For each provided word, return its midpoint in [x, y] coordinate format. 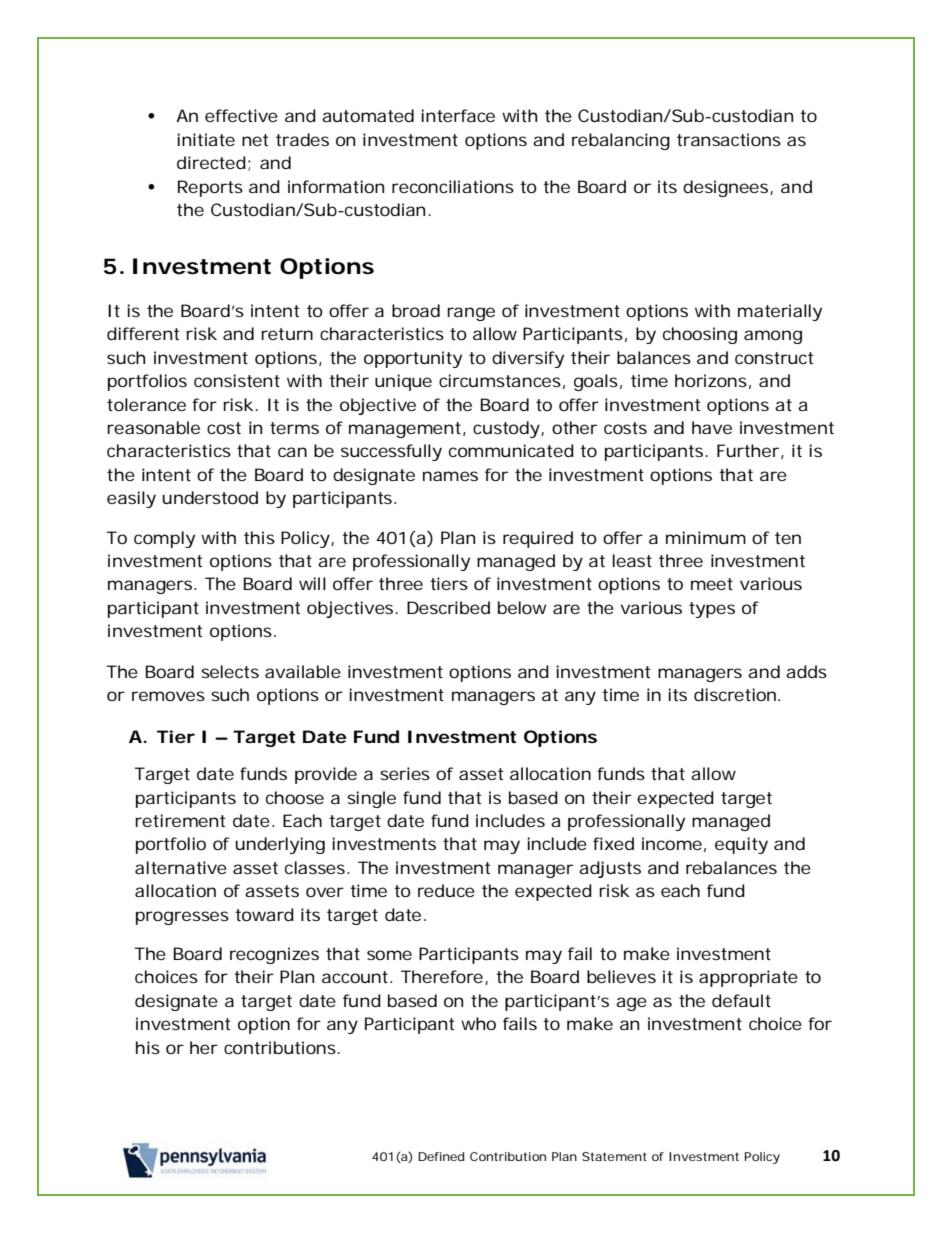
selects [230, 671]
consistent [237, 380]
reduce [446, 890]
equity [741, 845]
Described [448, 607]
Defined [441, 1156]
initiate [206, 139]
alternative [181, 867]
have [712, 427]
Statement [614, 1156]
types [712, 610]
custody [507, 429]
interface [458, 115]
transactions [729, 139]
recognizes [274, 955]
